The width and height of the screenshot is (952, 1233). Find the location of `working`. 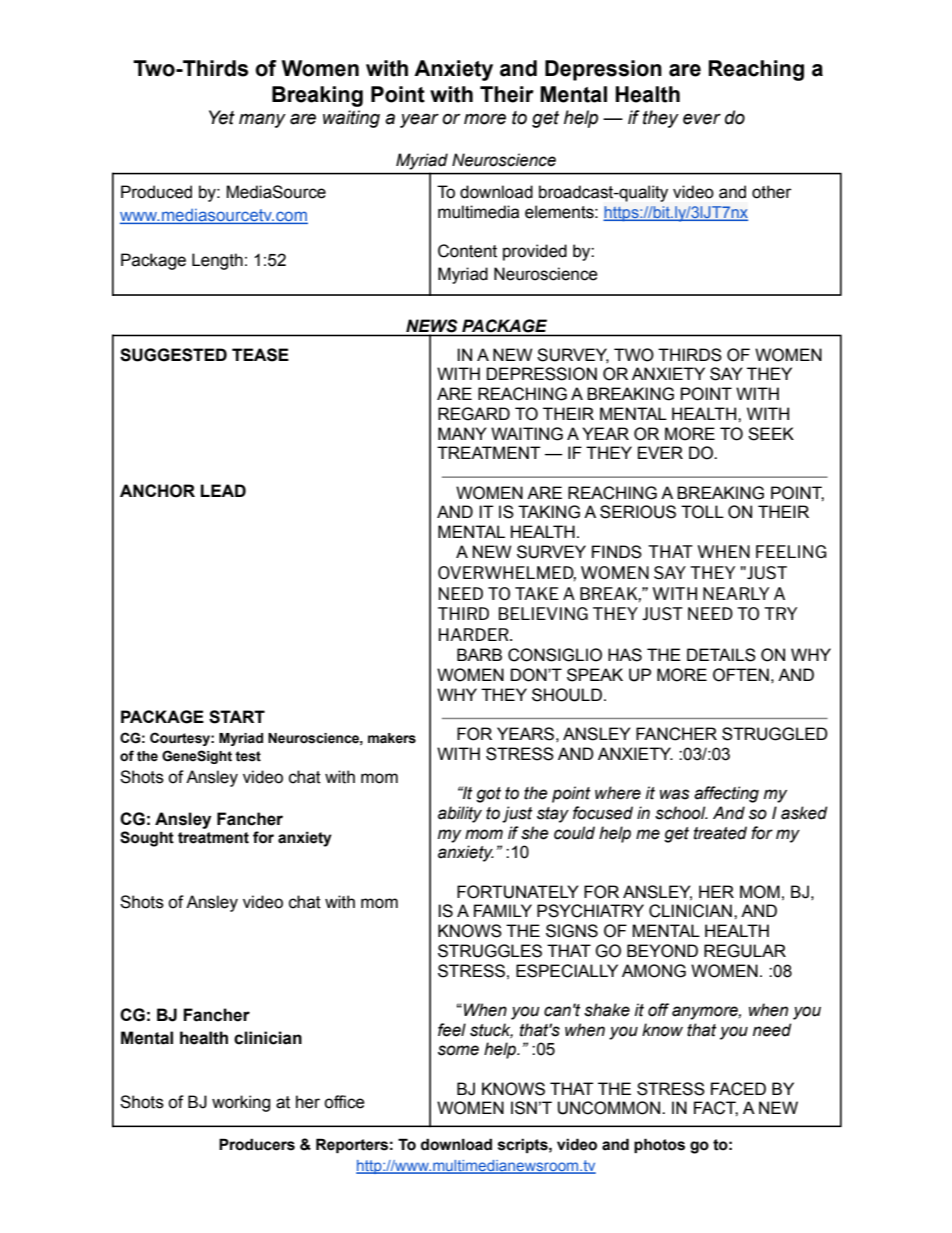

working is located at coordinates (241, 1103).
